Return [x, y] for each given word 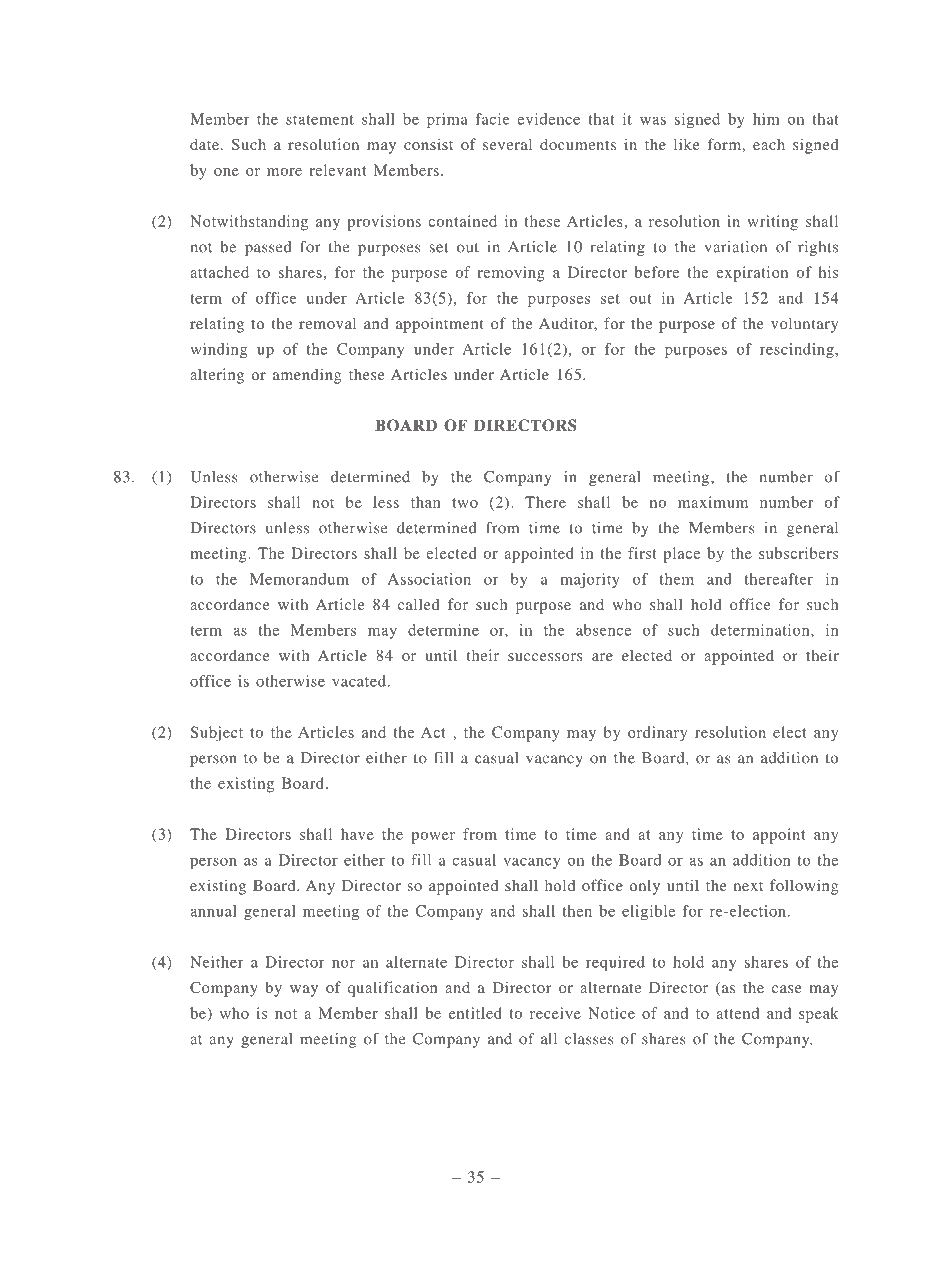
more [284, 172]
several [507, 144]
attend [737, 1013]
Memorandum [299, 579]
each [769, 144]
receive [555, 1013]
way [304, 991]
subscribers [798, 553]
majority [590, 580]
